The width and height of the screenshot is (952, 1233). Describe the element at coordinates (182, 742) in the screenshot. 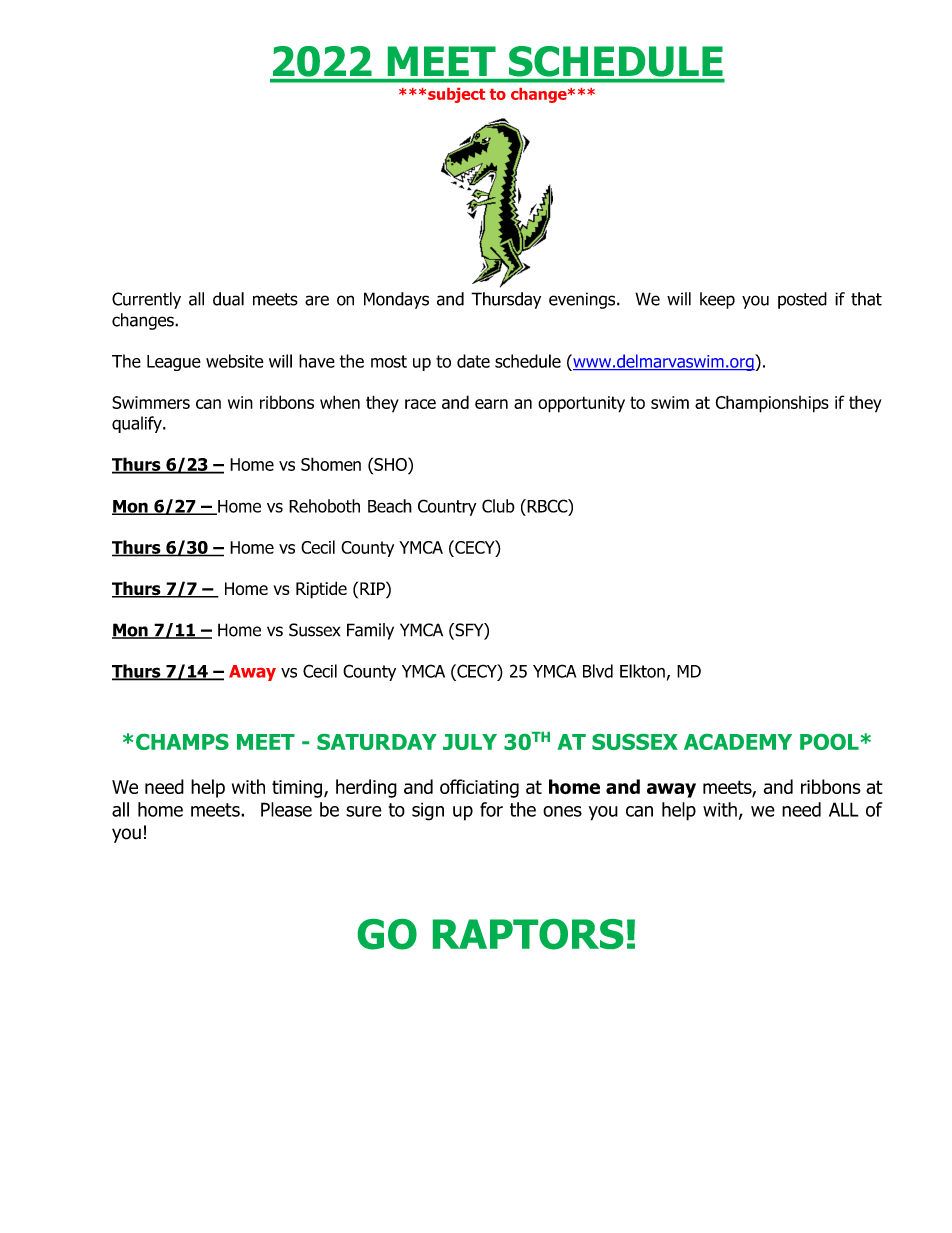

I see `CHAMPS` at that location.
